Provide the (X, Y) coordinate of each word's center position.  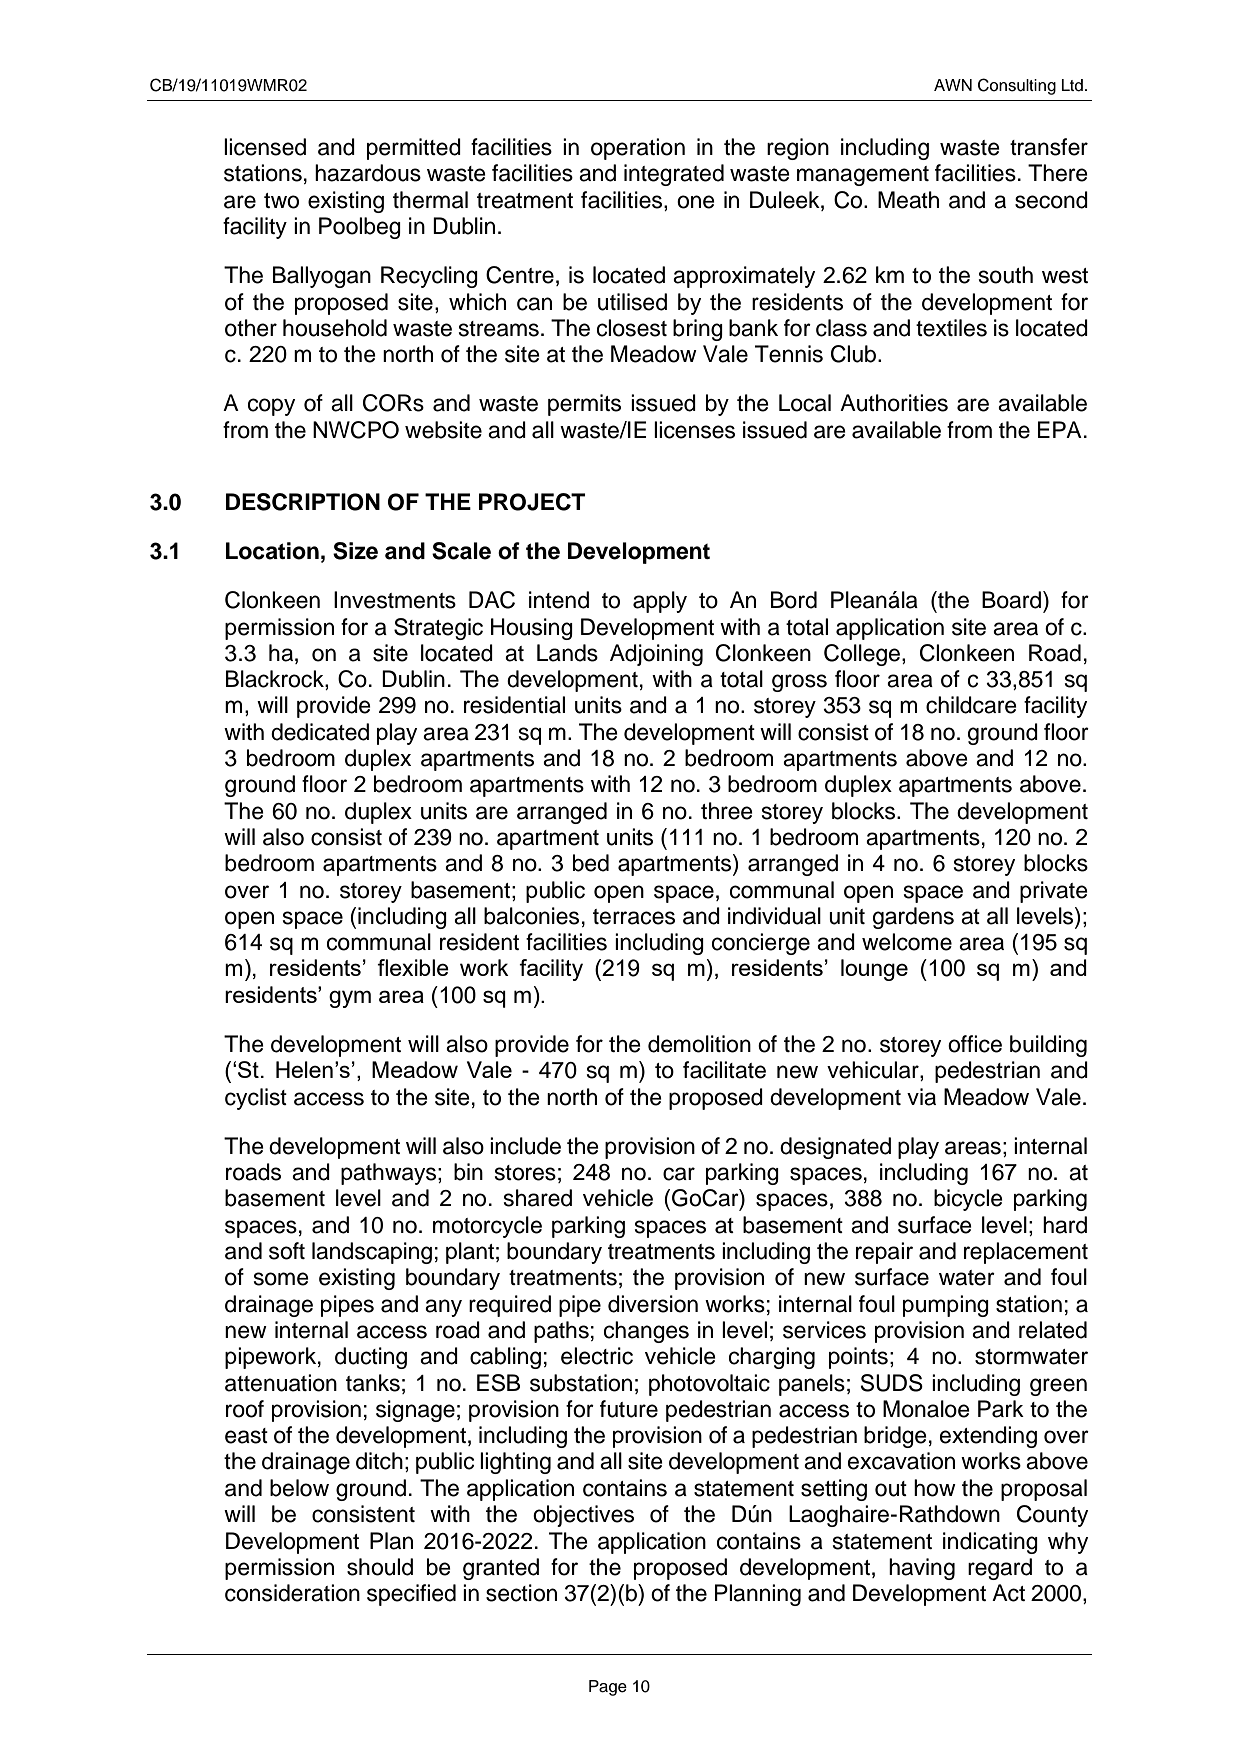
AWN (953, 85)
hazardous (368, 173)
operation (638, 149)
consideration (292, 1593)
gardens (913, 918)
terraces (634, 917)
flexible (413, 967)
